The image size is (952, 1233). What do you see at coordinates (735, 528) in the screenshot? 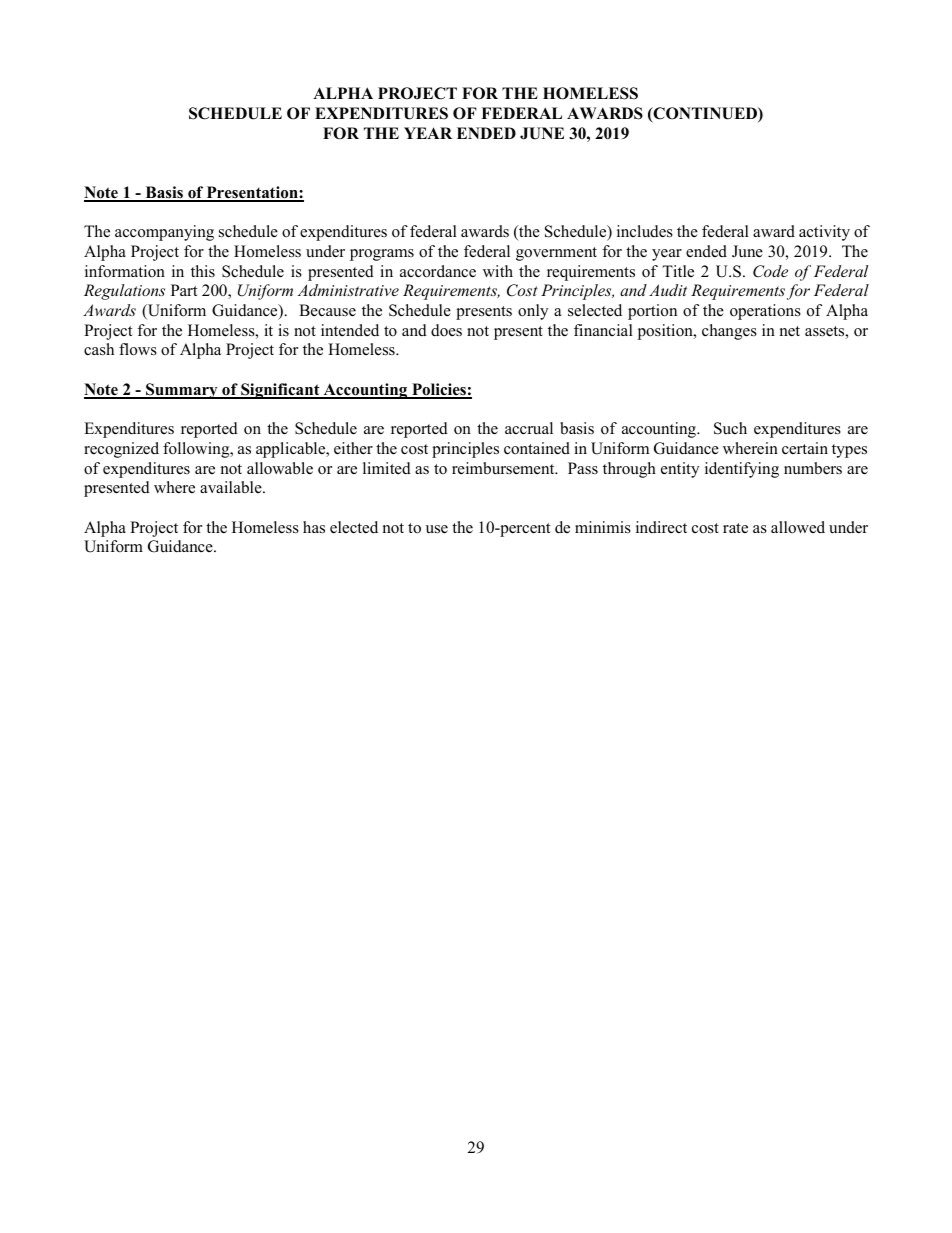
I see `rate` at bounding box center [735, 528].
